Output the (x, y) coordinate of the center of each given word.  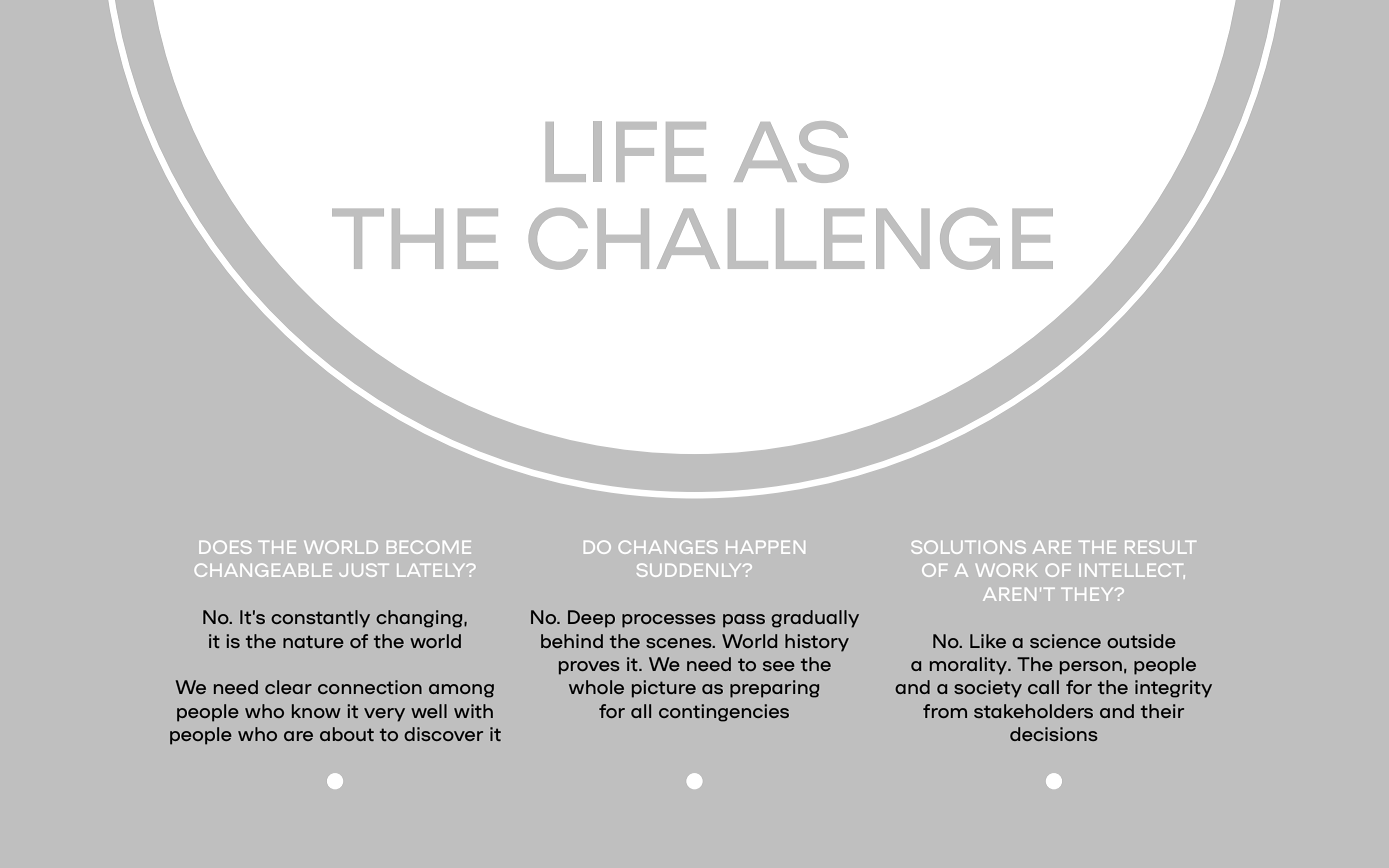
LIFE (626, 151)
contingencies (724, 713)
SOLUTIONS (968, 547)
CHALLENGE (791, 239)
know (316, 711)
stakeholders (1033, 711)
